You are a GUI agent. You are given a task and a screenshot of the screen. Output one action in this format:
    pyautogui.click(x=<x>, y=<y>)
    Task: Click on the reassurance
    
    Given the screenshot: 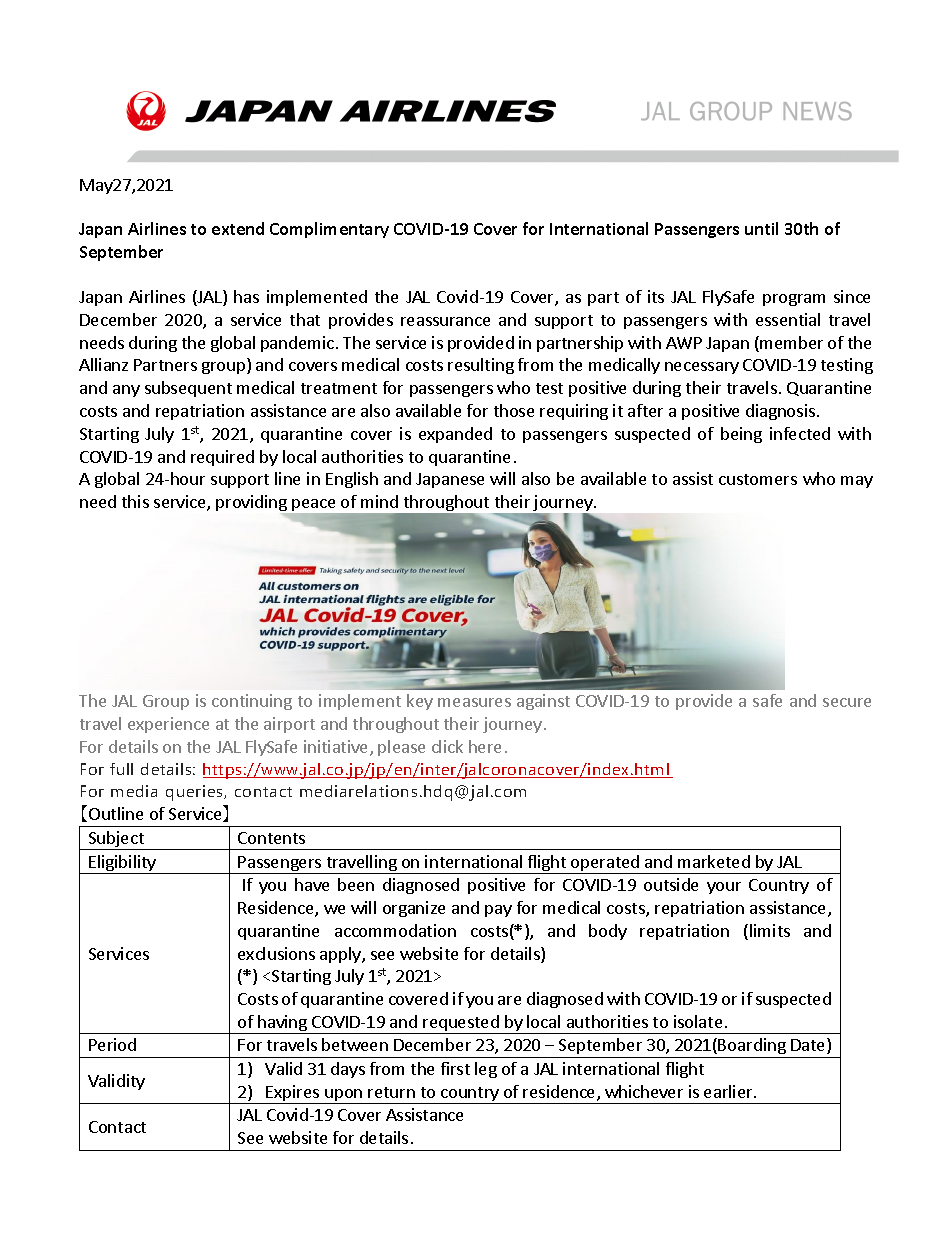 What is the action you would take?
    pyautogui.click(x=445, y=321)
